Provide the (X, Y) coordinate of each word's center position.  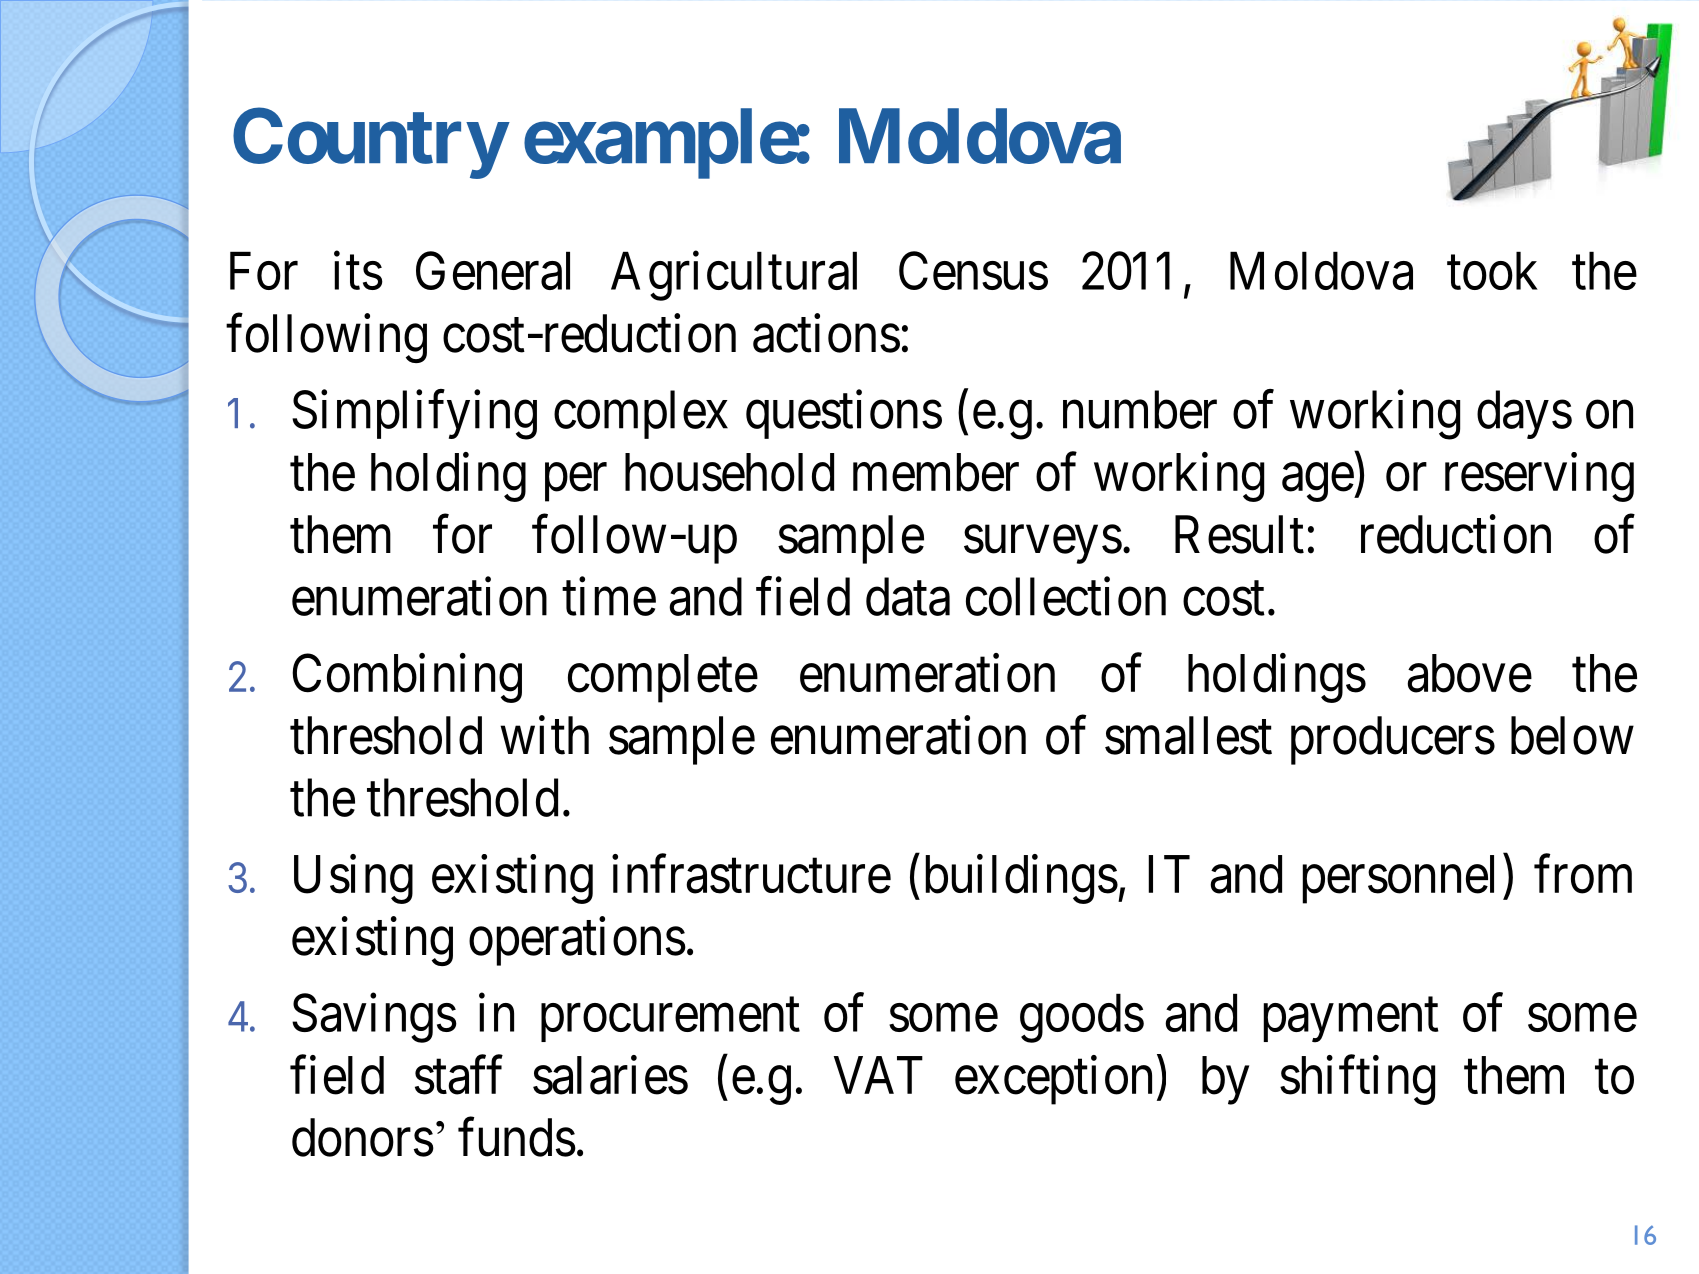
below (1572, 735)
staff (458, 1075)
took (1492, 271)
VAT (878, 1075)
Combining (407, 678)
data (908, 596)
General (493, 271)
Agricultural (734, 276)
